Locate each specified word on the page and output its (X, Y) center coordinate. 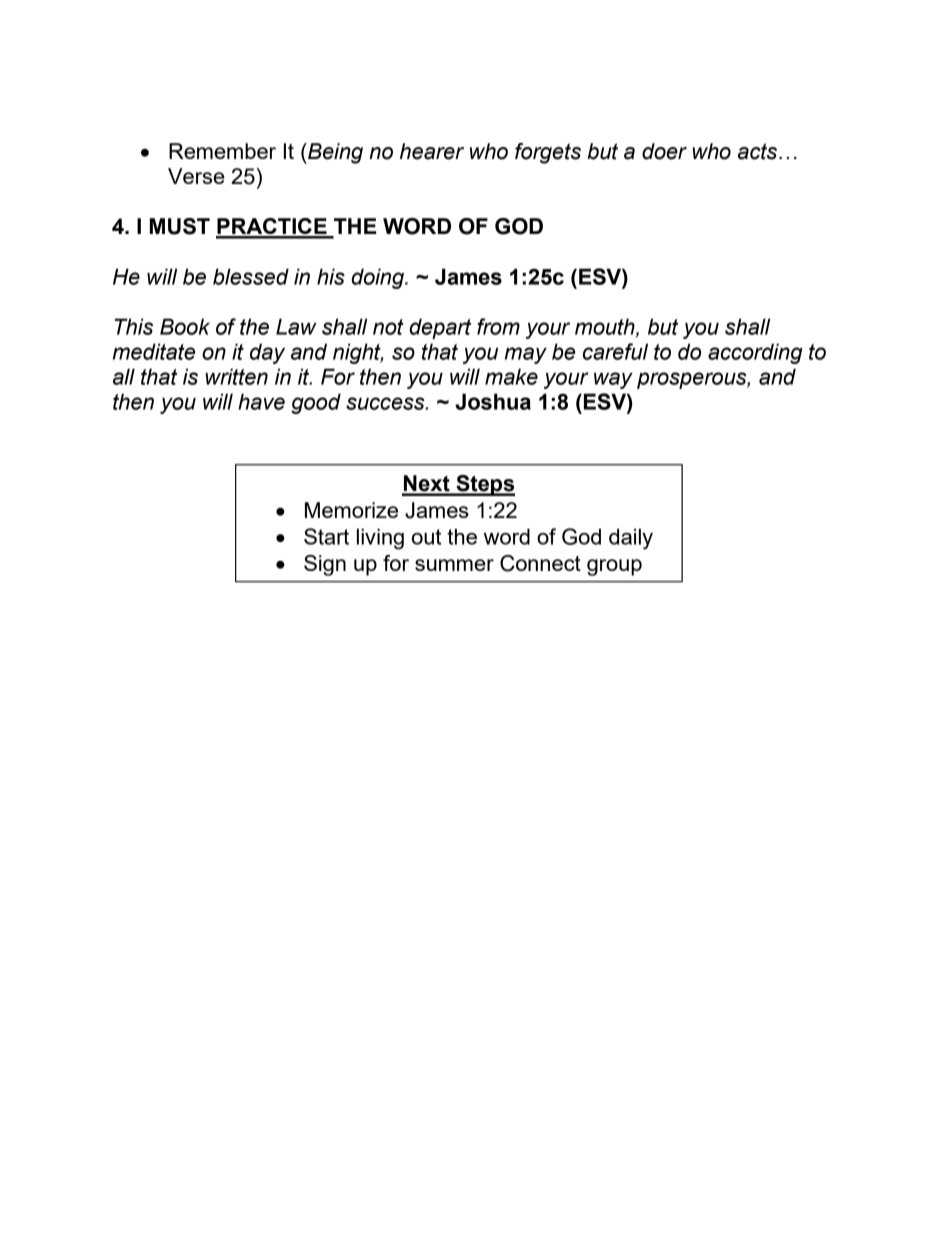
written (236, 376)
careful (615, 351)
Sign (325, 565)
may (526, 355)
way (613, 380)
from (498, 326)
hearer (432, 151)
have (261, 401)
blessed (251, 276)
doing (379, 278)
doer (664, 151)
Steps (484, 485)
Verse (196, 176)
